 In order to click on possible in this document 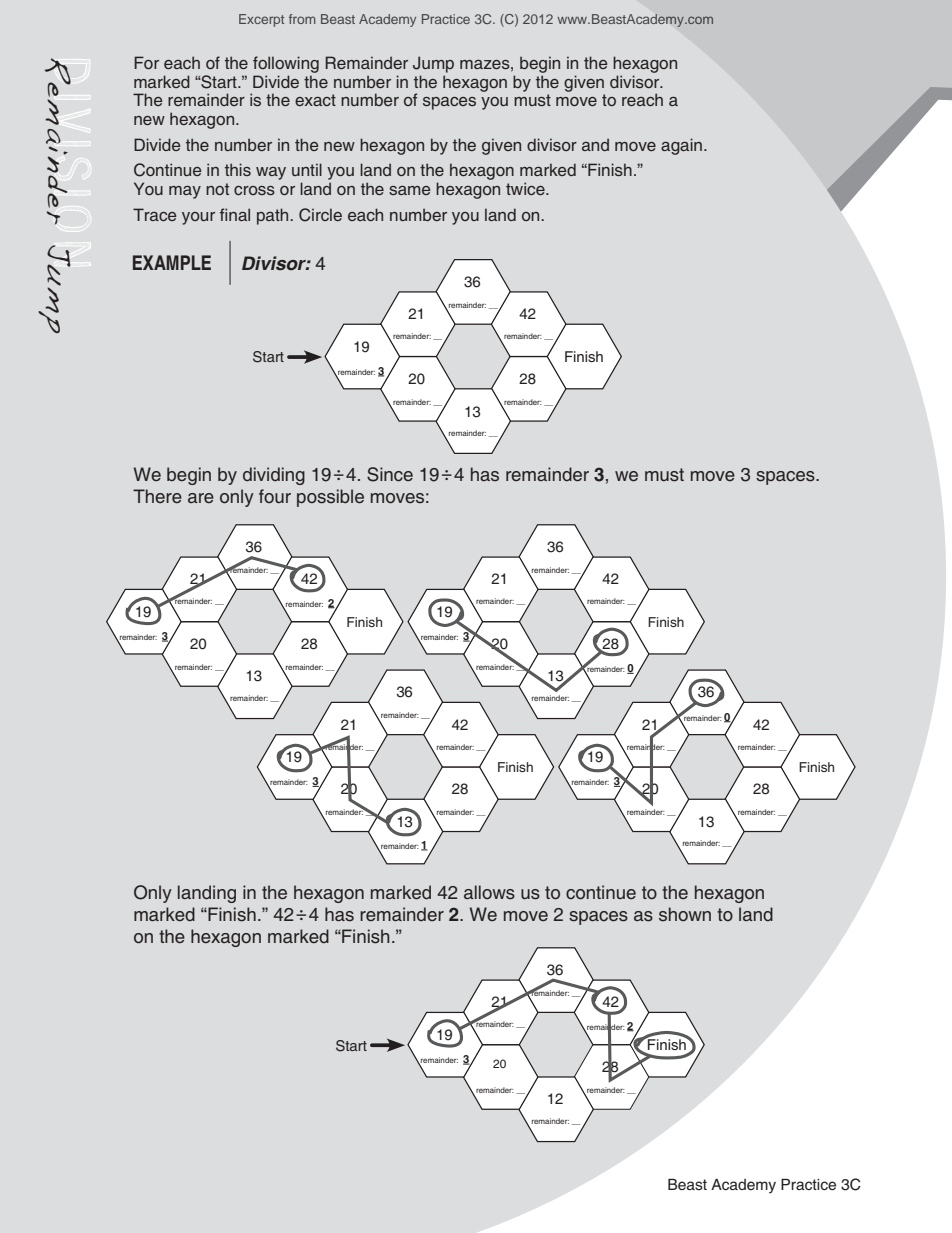, I will do `click(330, 498)`.
